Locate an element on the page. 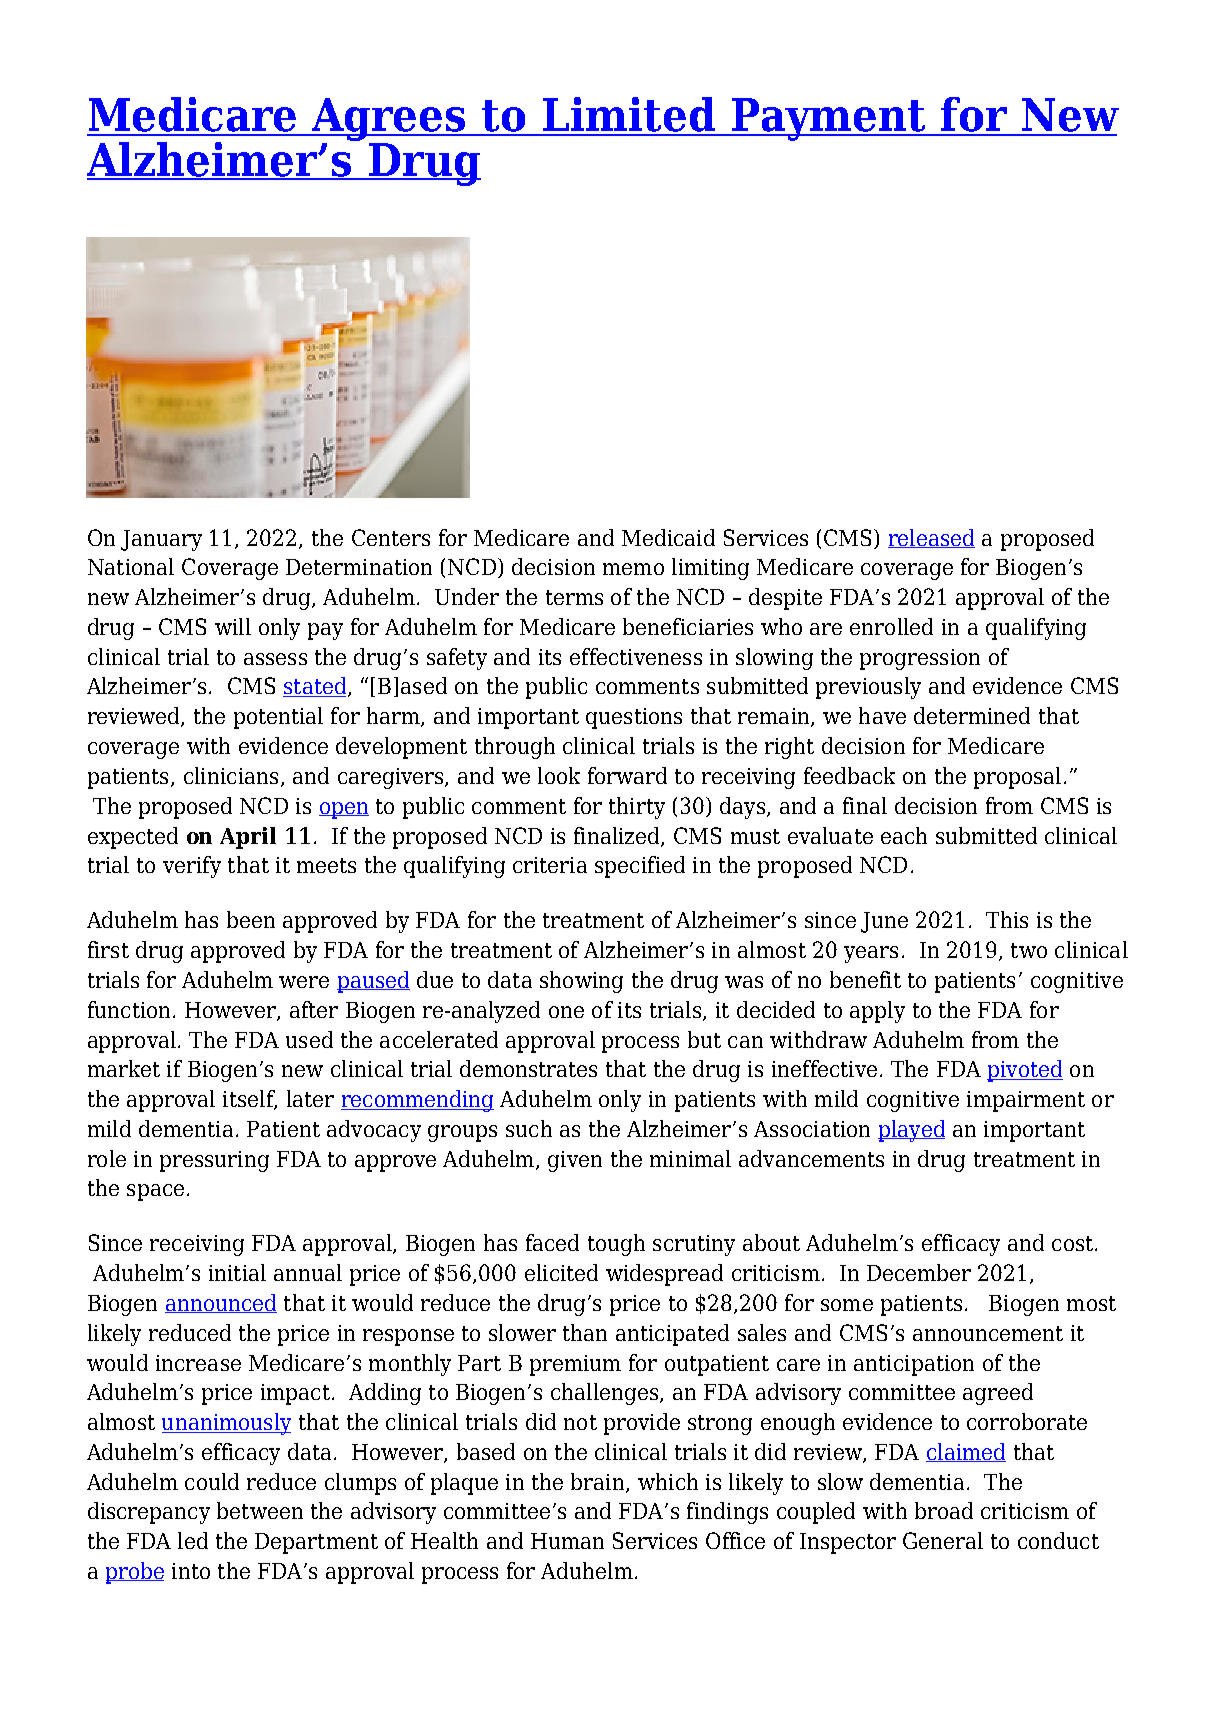  each is located at coordinates (904, 835).
